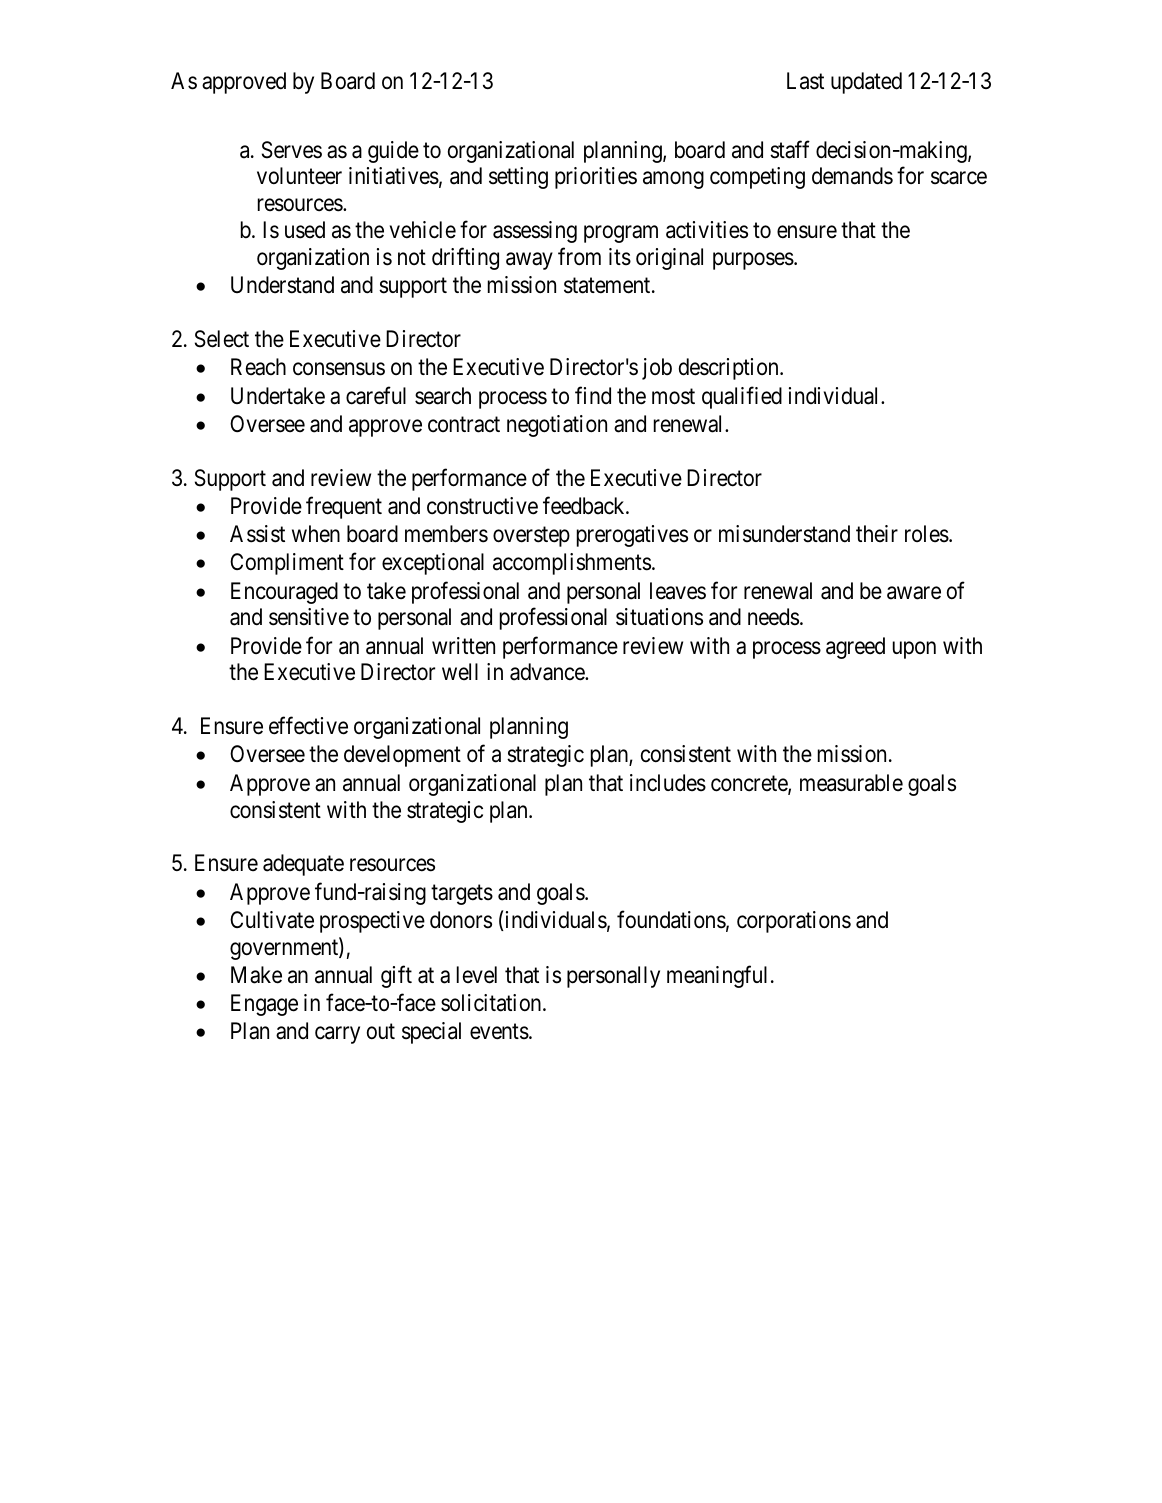  I want to click on consensus, so click(339, 369).
